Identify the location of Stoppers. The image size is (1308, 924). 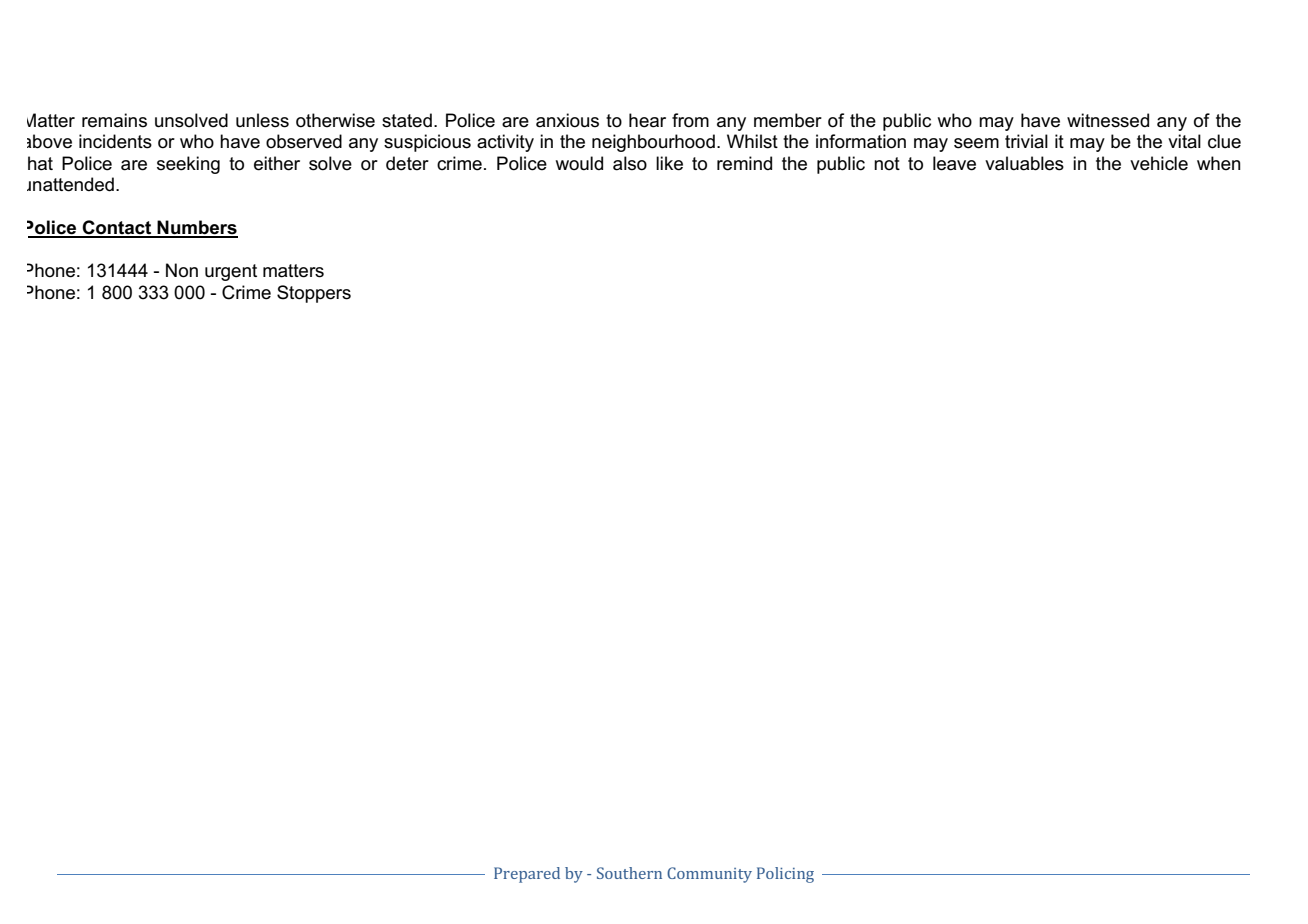
(314, 294).
